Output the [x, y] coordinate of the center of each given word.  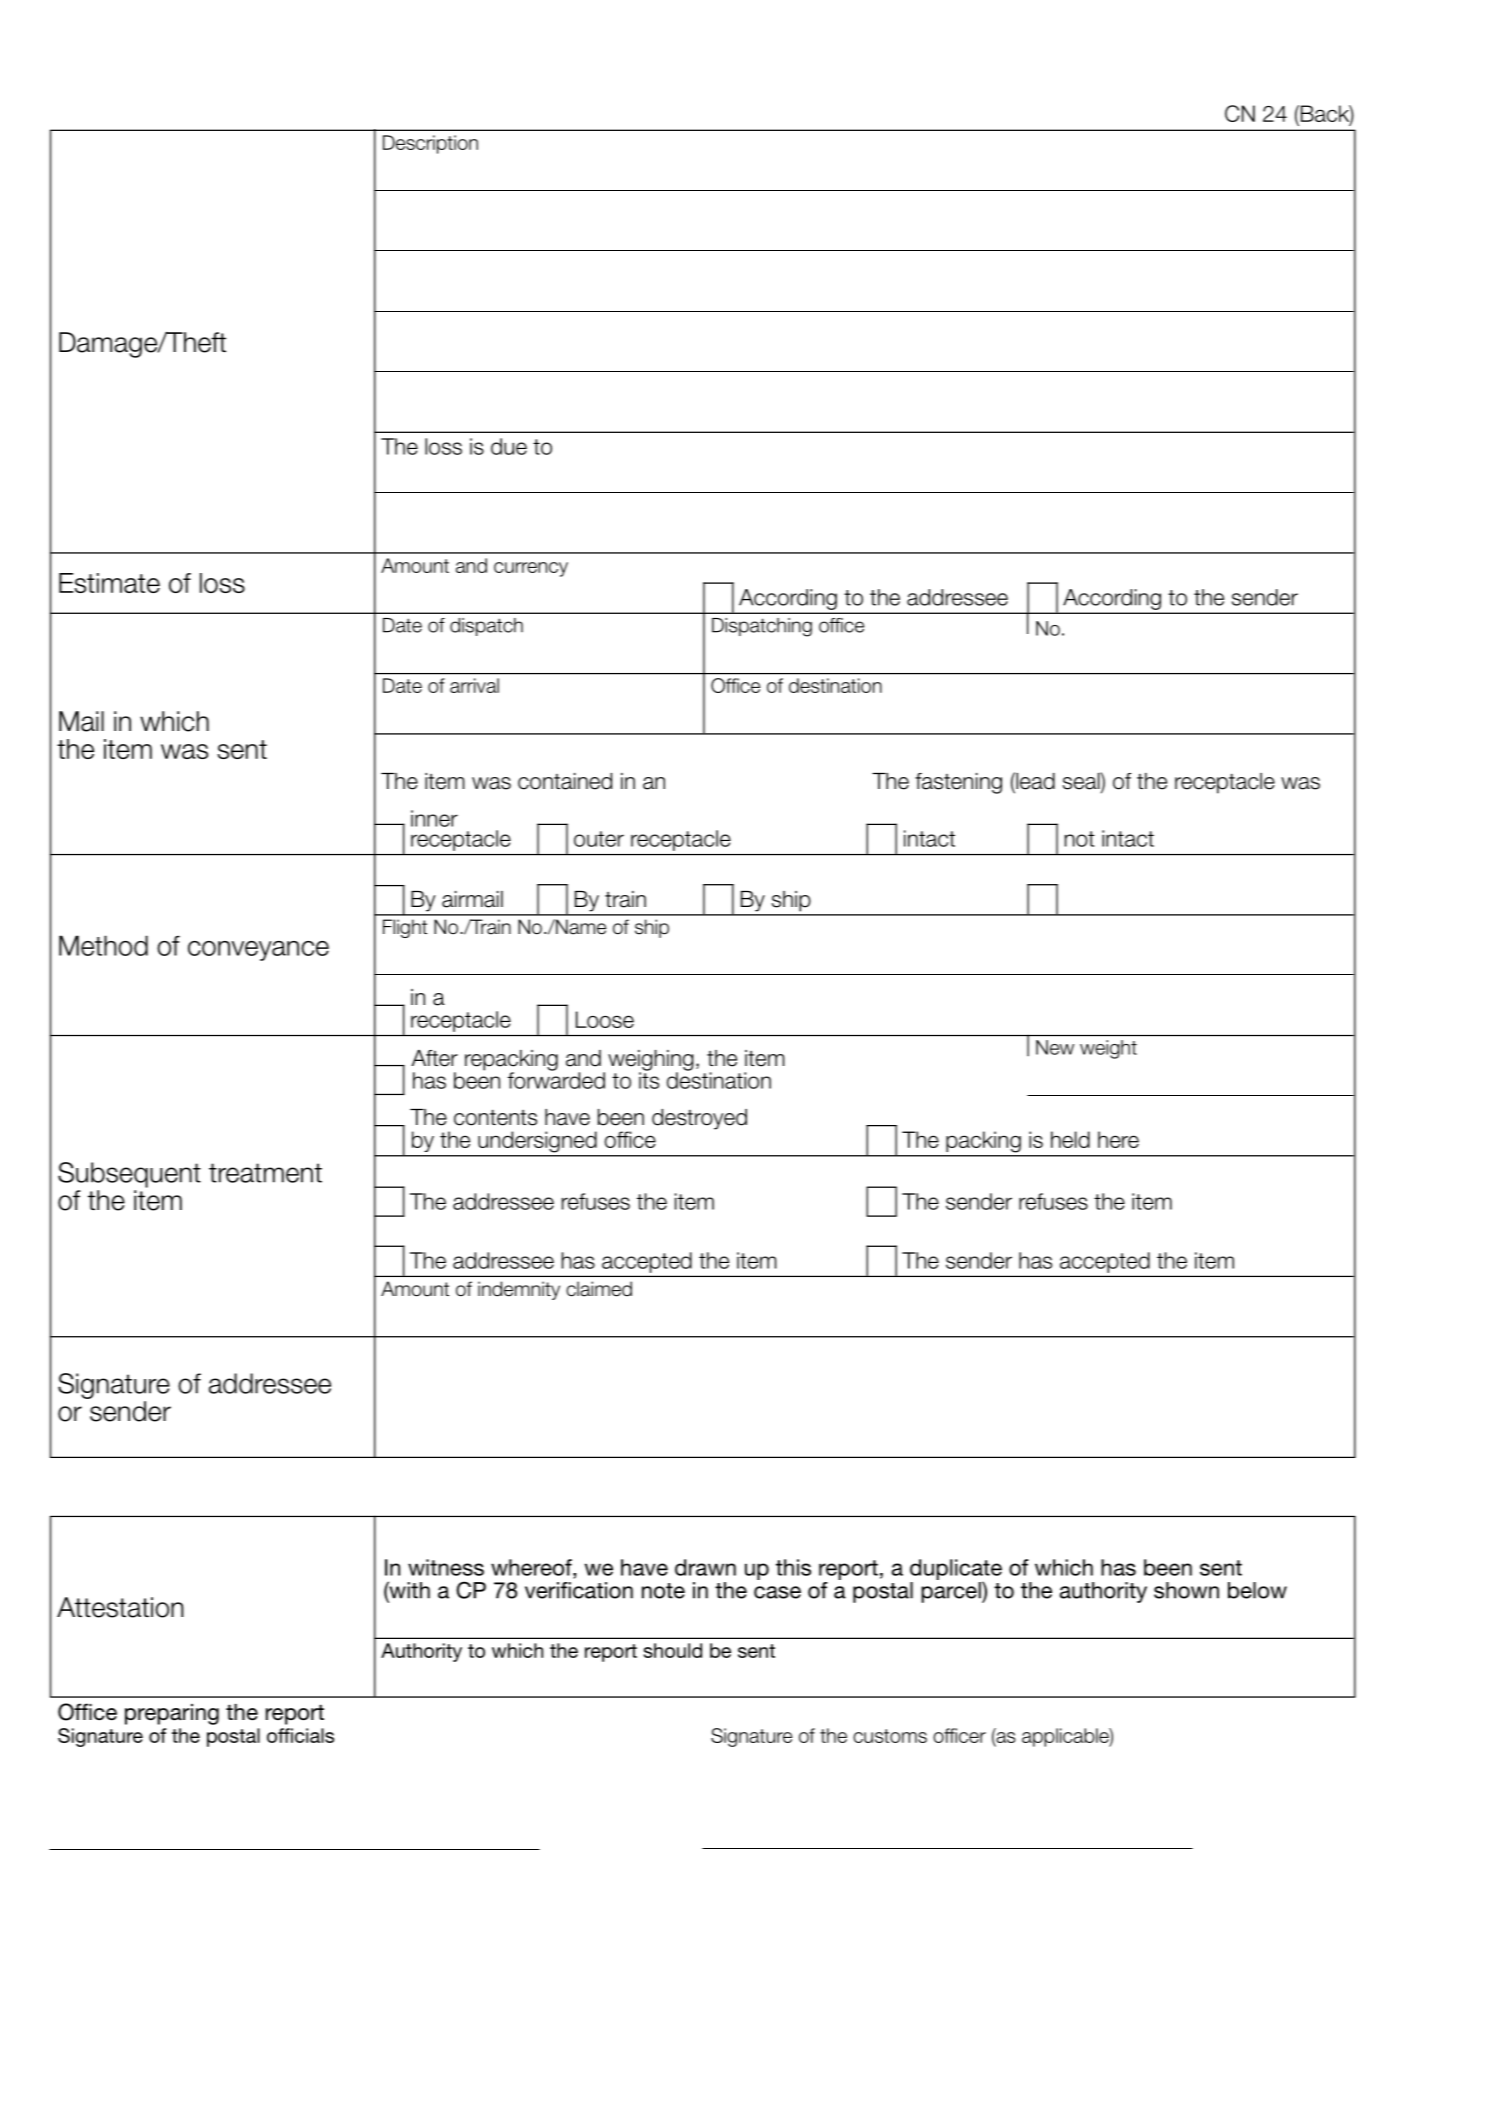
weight [1108, 1049]
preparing [172, 1714]
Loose [605, 1019]
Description [430, 144]
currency [531, 569]
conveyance [258, 951]
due [509, 446]
